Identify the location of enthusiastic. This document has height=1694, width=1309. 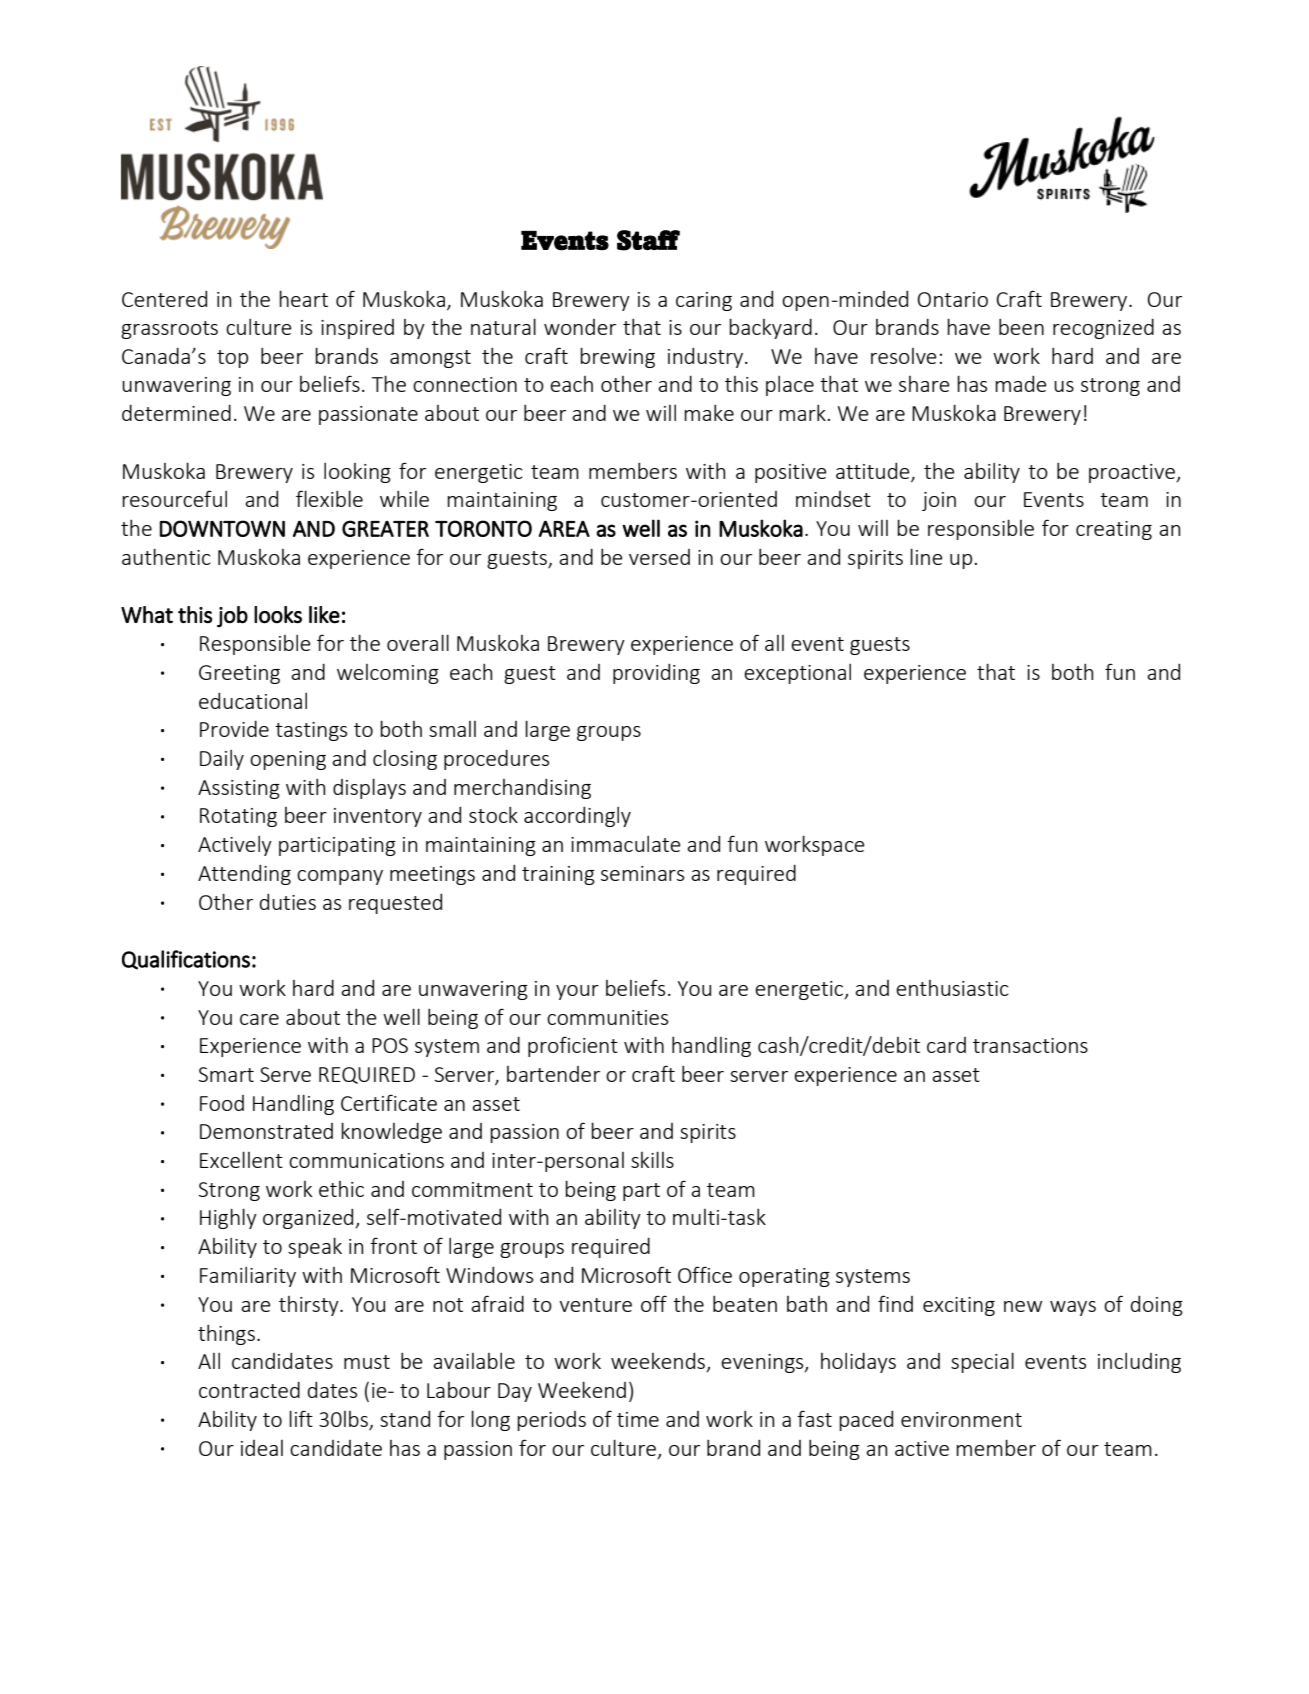
(952, 988).
